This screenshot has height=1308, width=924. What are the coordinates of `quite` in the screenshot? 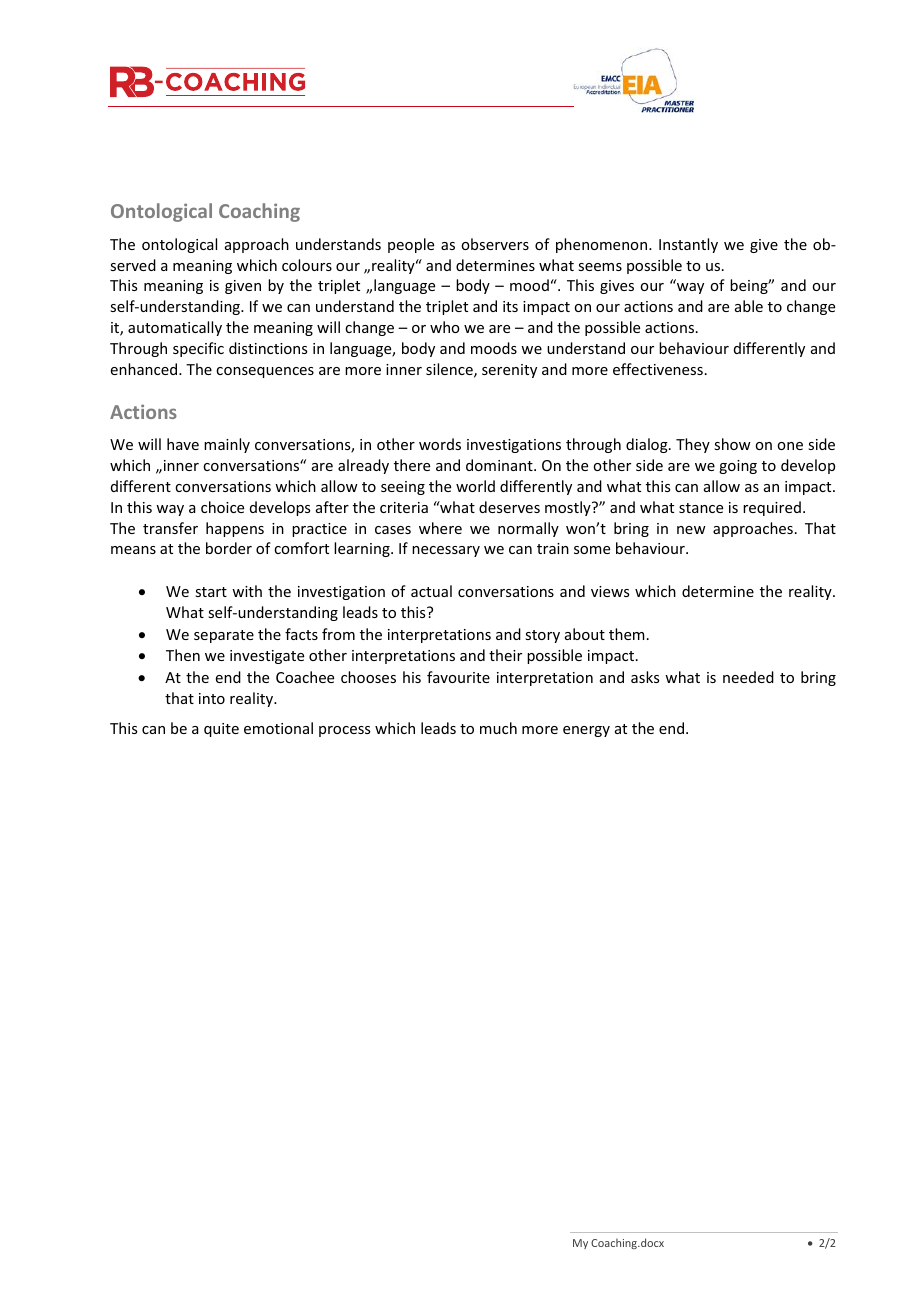 It's located at (221, 730).
